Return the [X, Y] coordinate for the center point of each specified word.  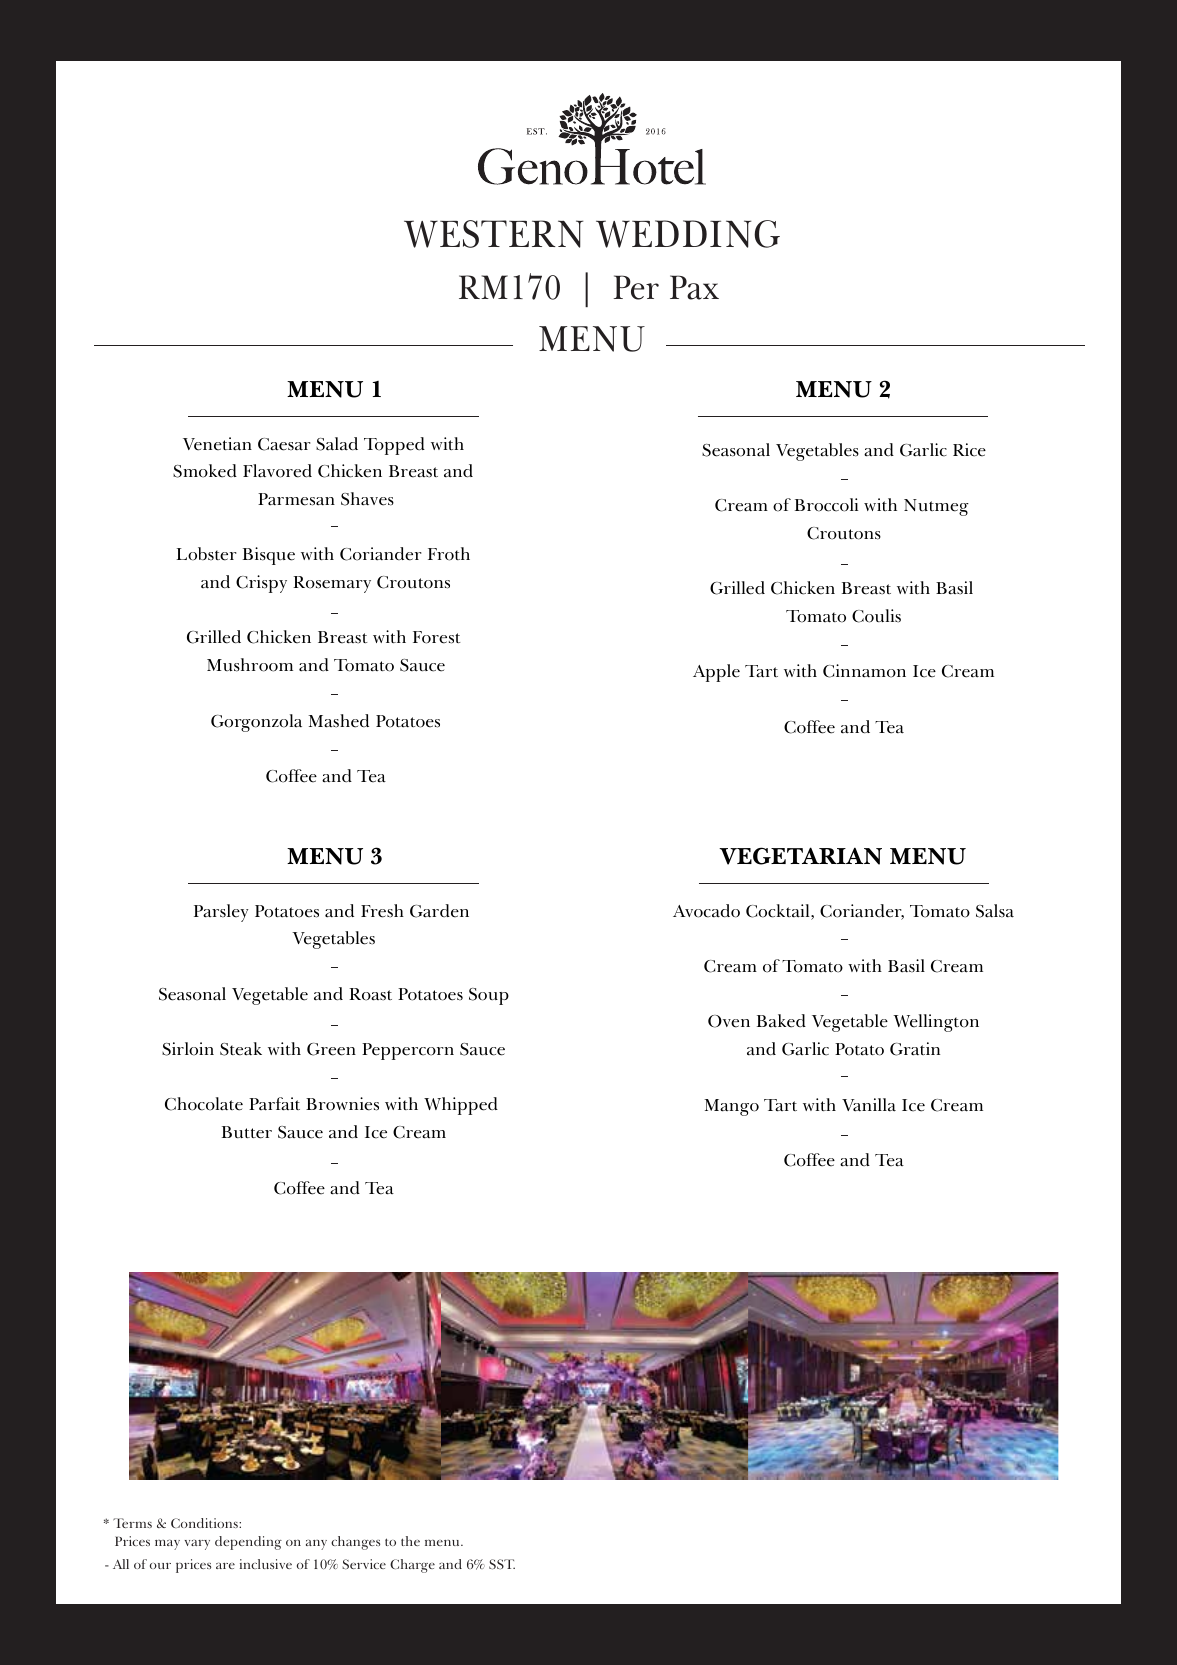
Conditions [205, 1523]
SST [502, 1564]
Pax [694, 287]
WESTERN [493, 234]
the [410, 1541]
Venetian [217, 444]
